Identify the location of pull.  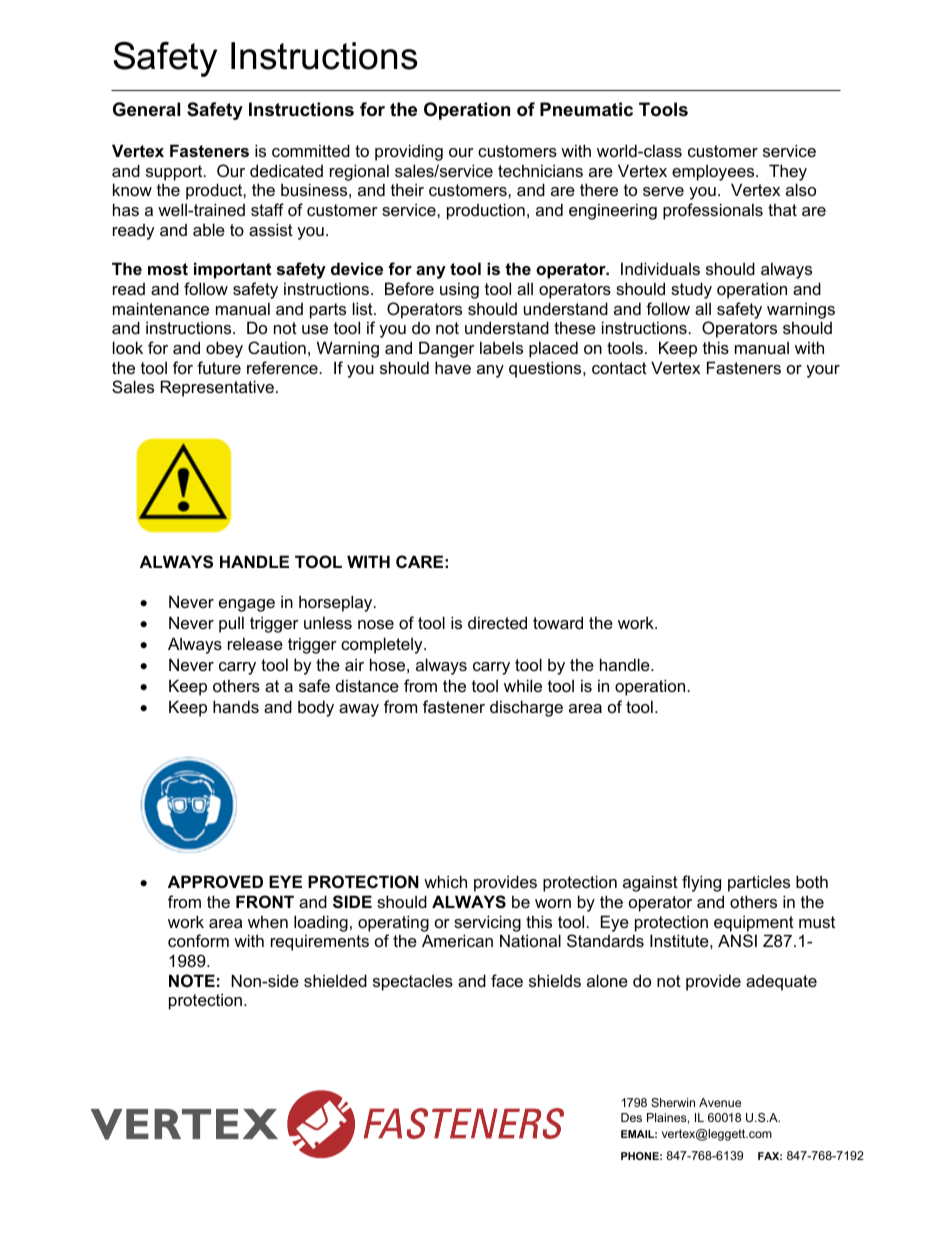
(231, 624).
